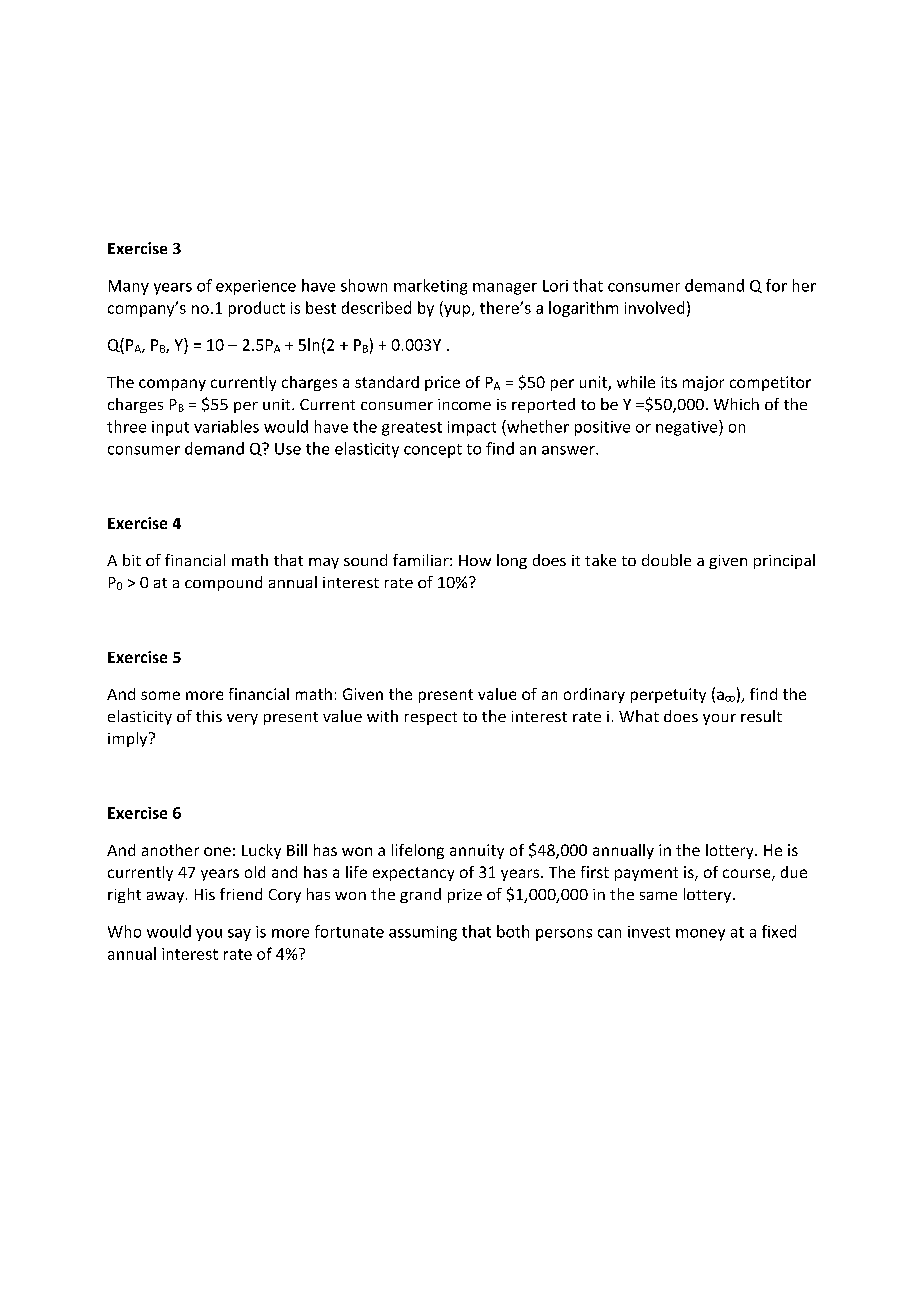  Describe the element at coordinates (167, 897) in the page. I see `away` at that location.
